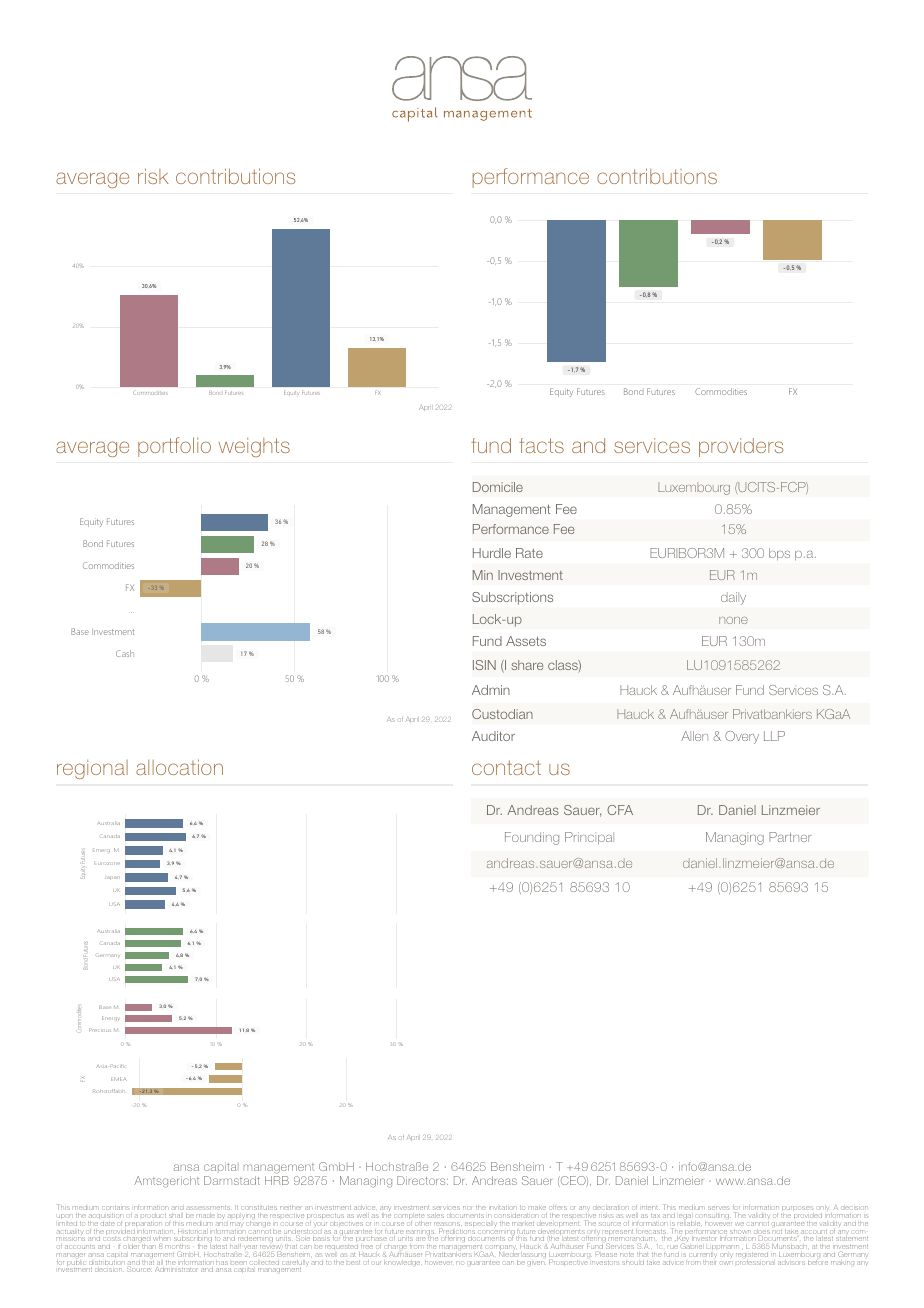 This screenshot has height=1308, width=924. Describe the element at coordinates (125, 653) in the screenshot. I see `Cash` at that location.
